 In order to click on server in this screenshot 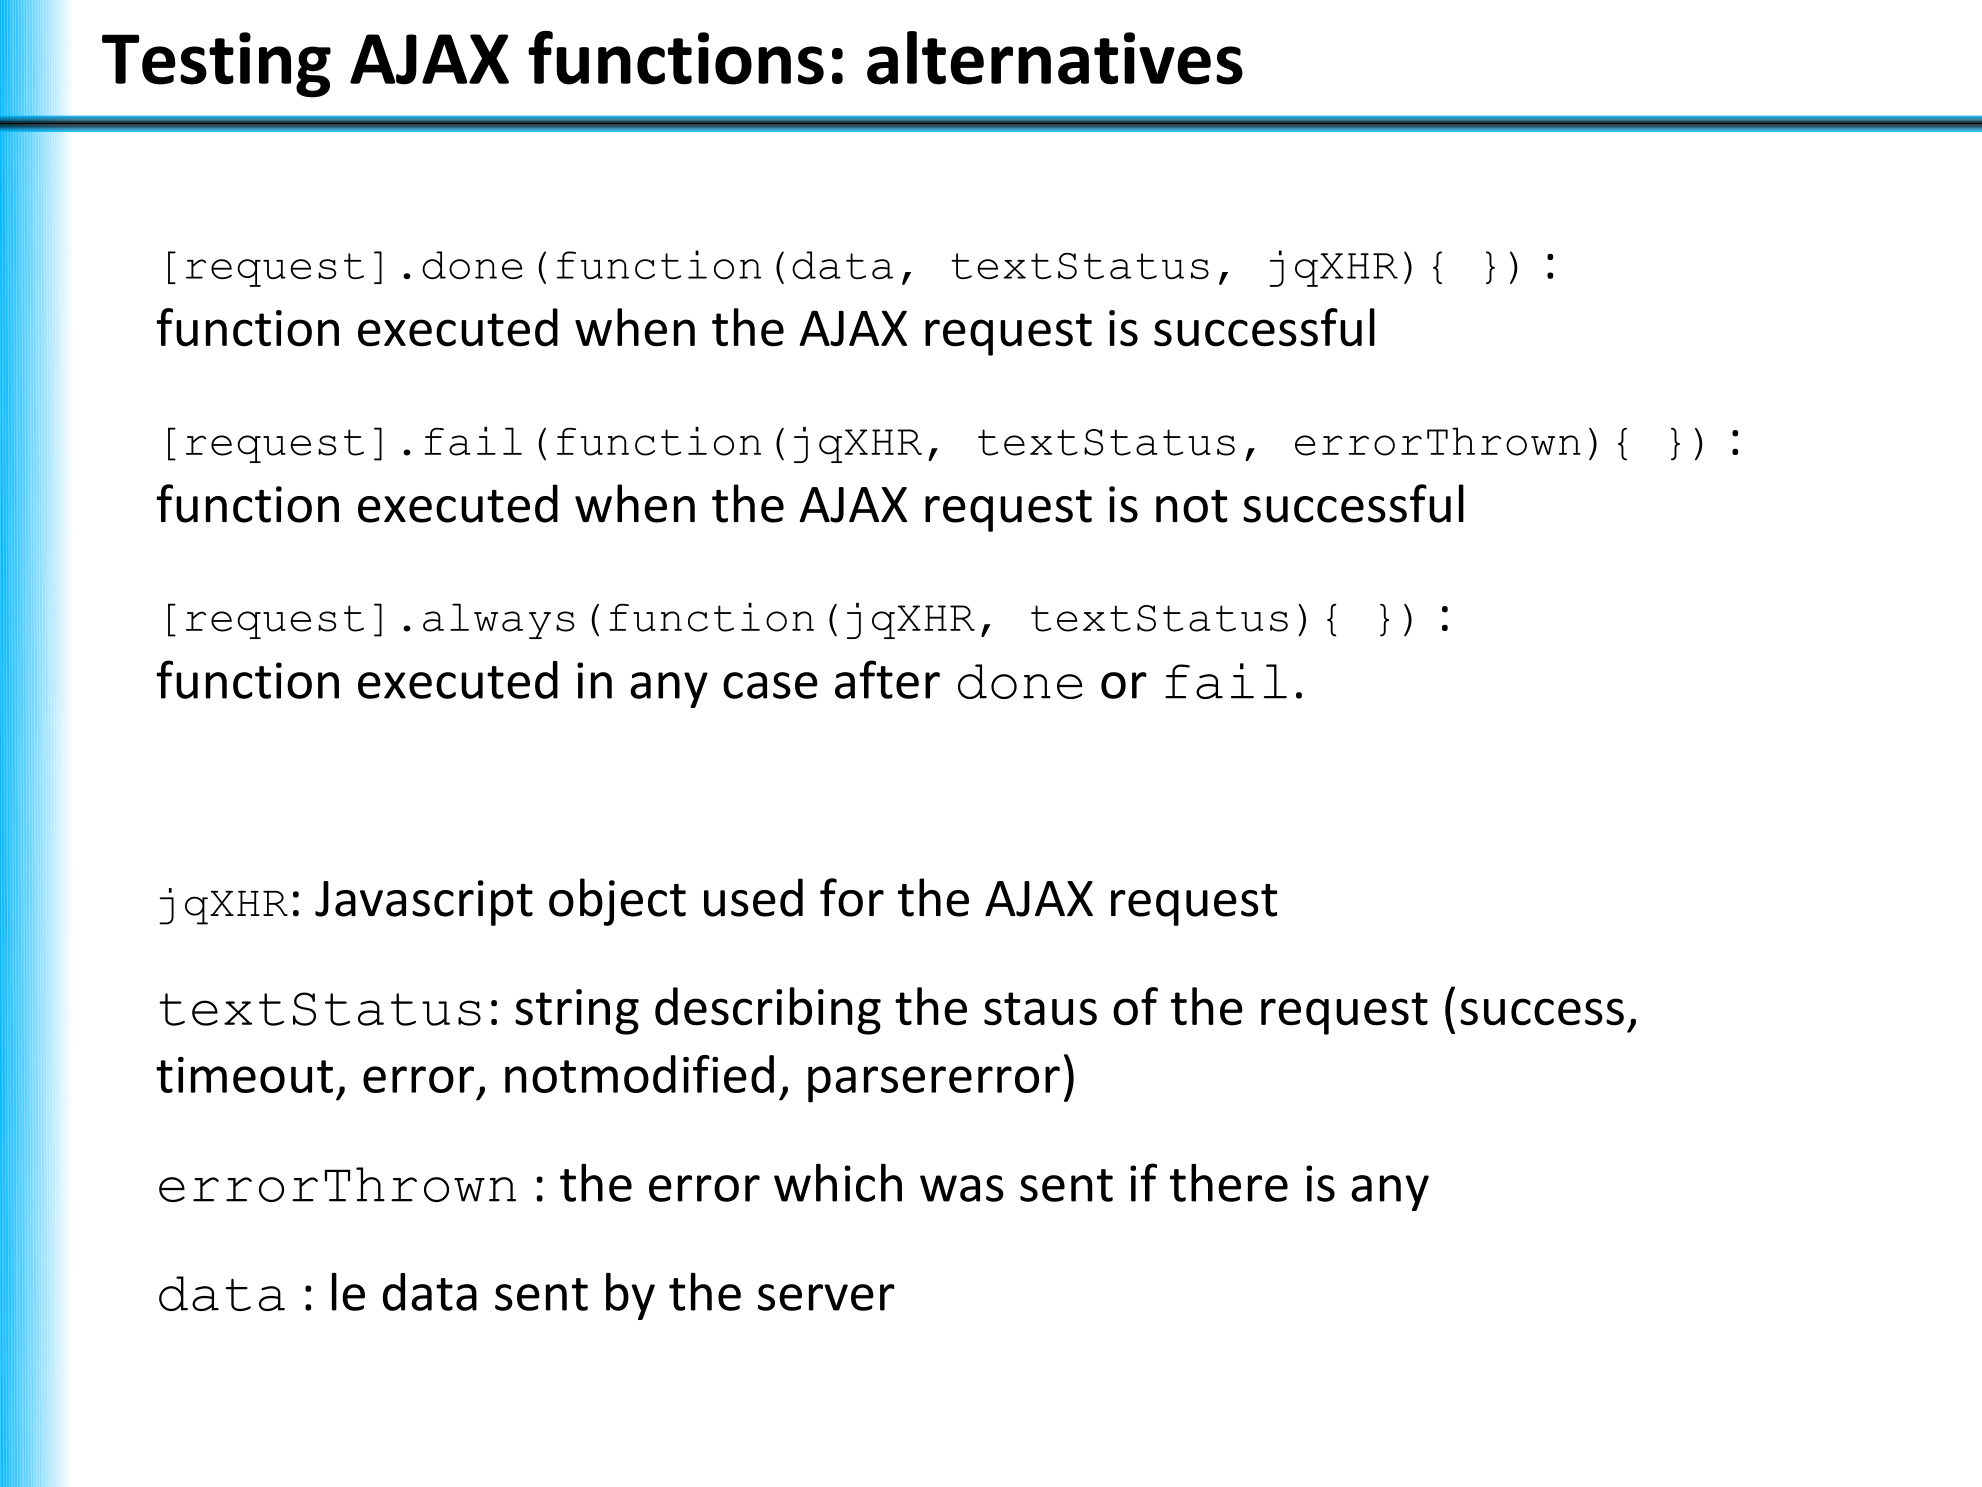, I will do `click(826, 1297)`.
